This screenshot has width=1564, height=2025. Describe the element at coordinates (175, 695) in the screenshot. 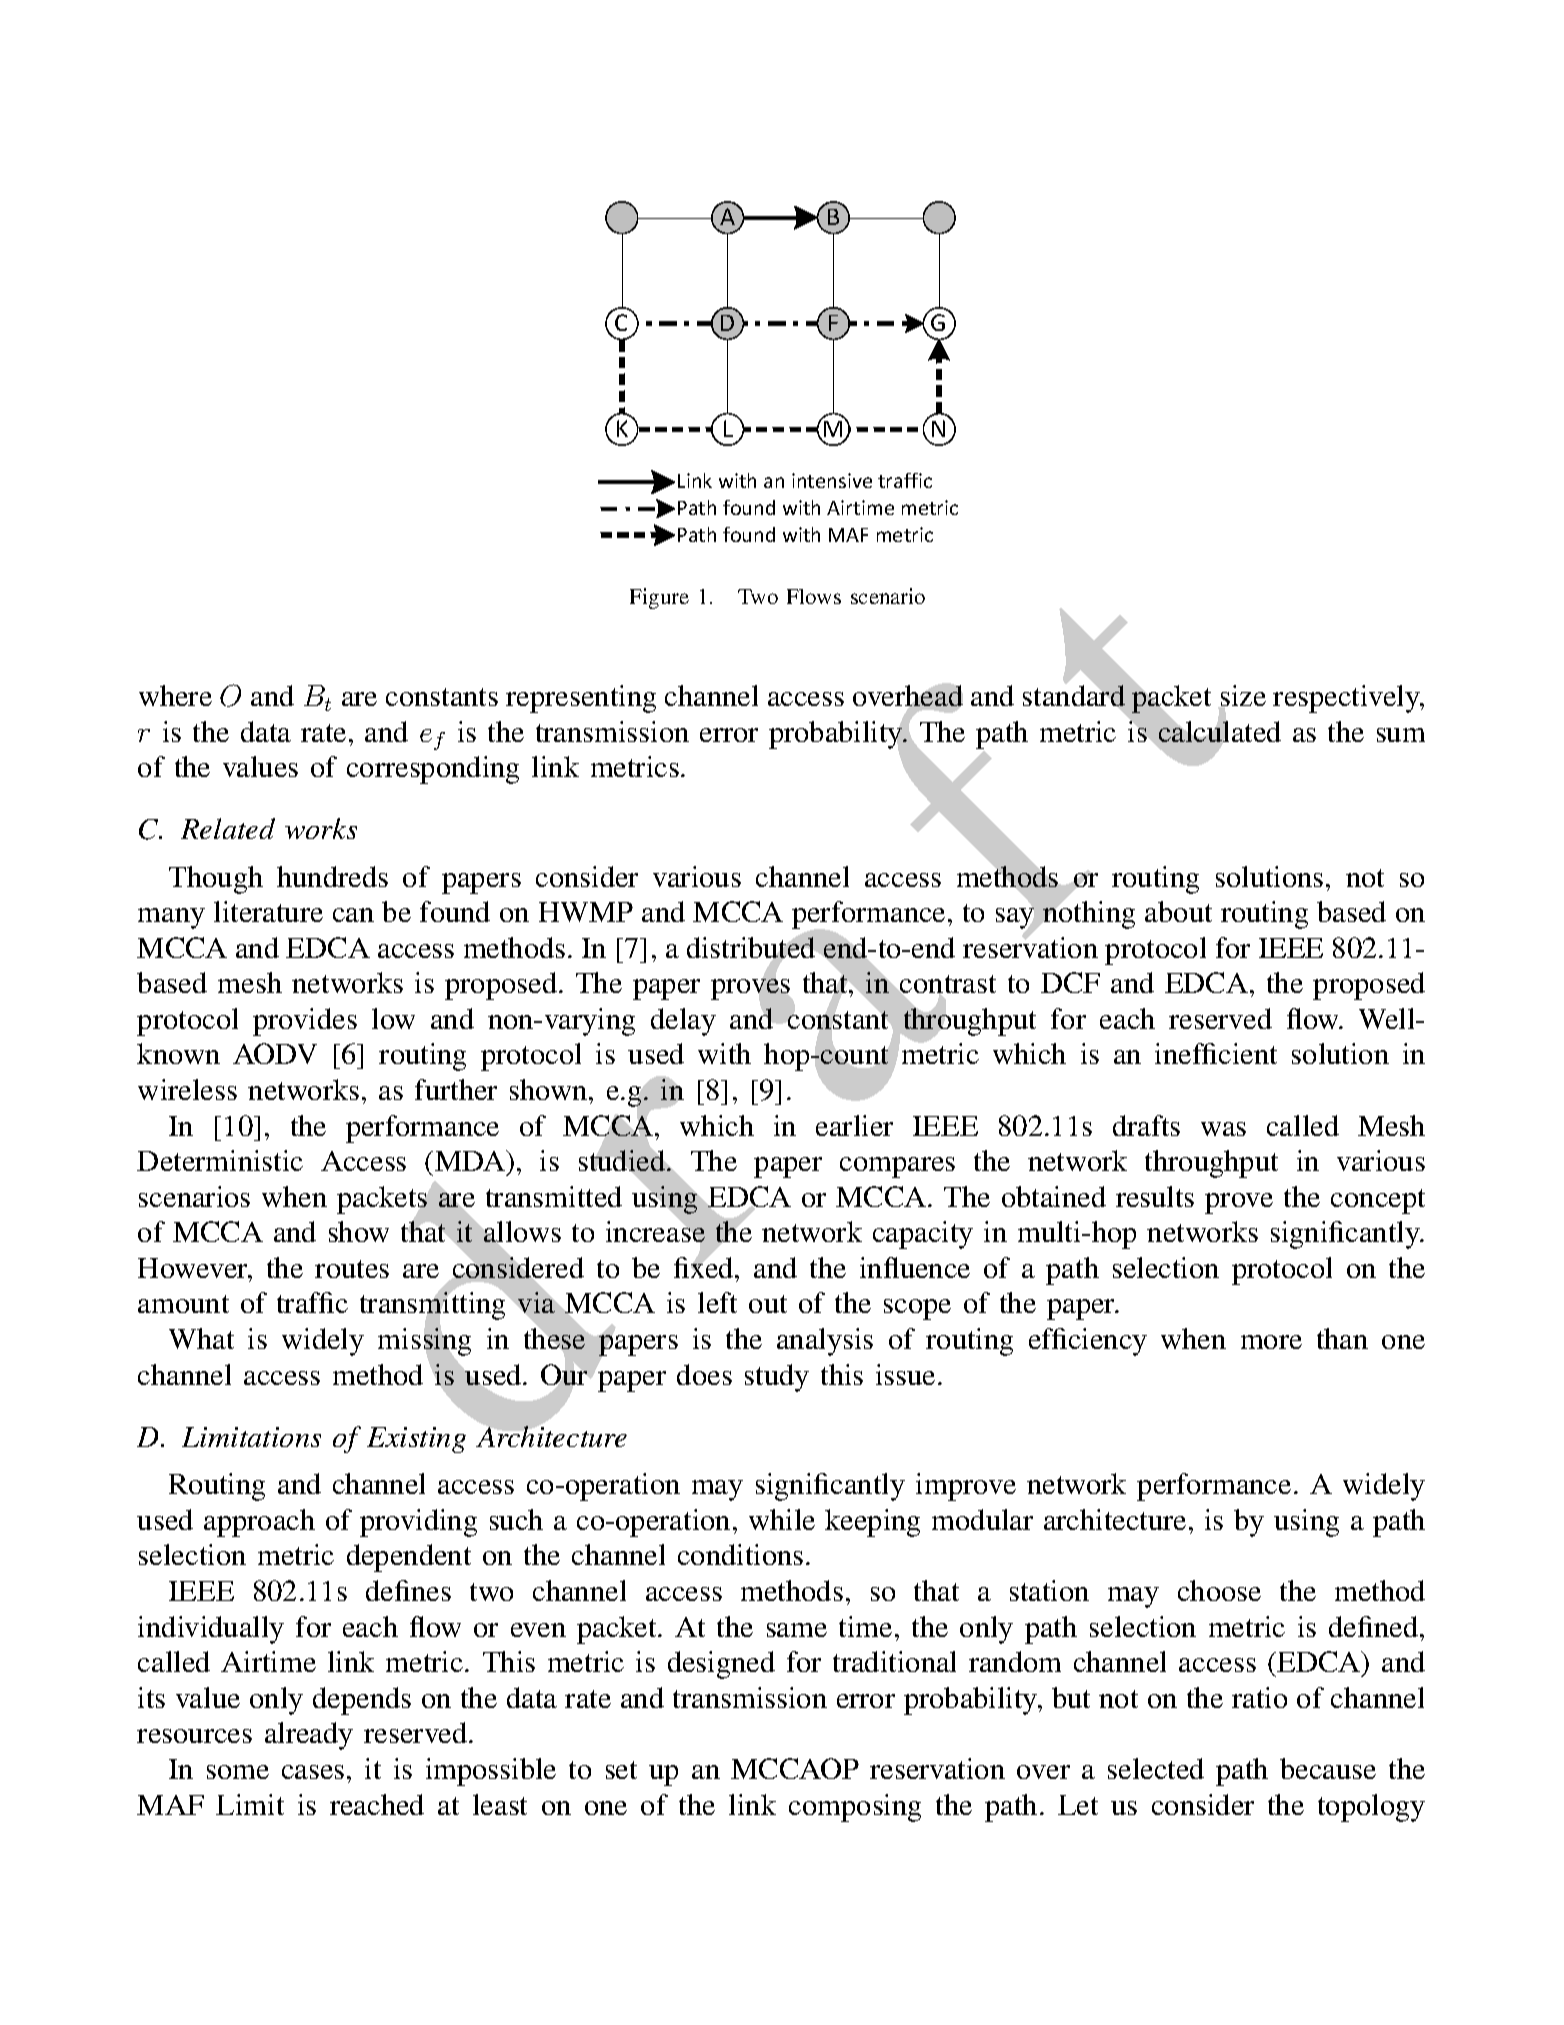

I see `where` at that location.
